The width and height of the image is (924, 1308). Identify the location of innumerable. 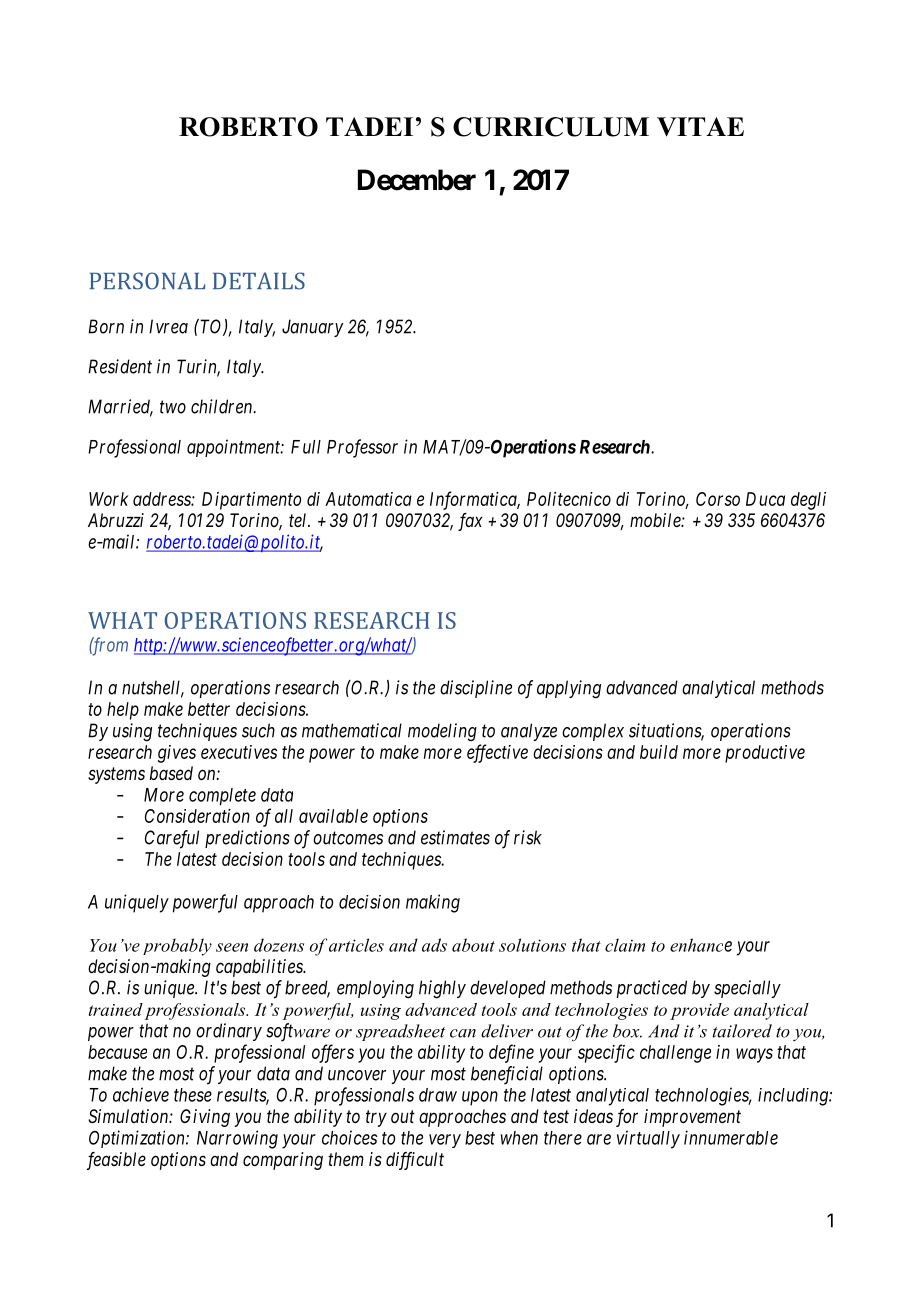
(731, 1137).
